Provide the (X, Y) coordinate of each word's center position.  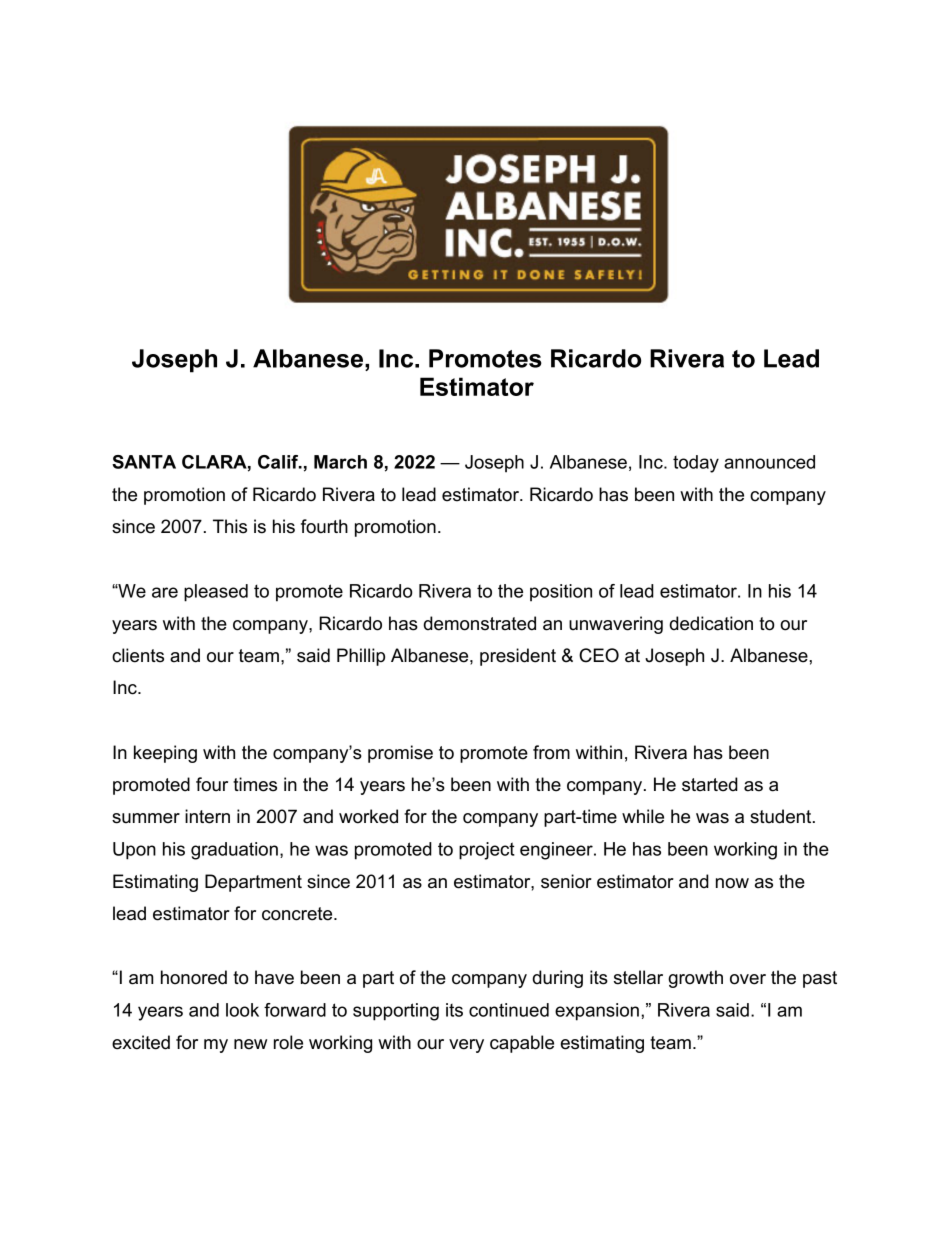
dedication (711, 623)
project (487, 851)
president (518, 657)
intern (207, 816)
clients (138, 655)
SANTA (144, 462)
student (782, 816)
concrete (298, 914)
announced (769, 462)
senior (566, 881)
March (340, 462)
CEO (599, 655)
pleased (216, 593)
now (732, 883)
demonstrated (479, 623)
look (242, 1010)
